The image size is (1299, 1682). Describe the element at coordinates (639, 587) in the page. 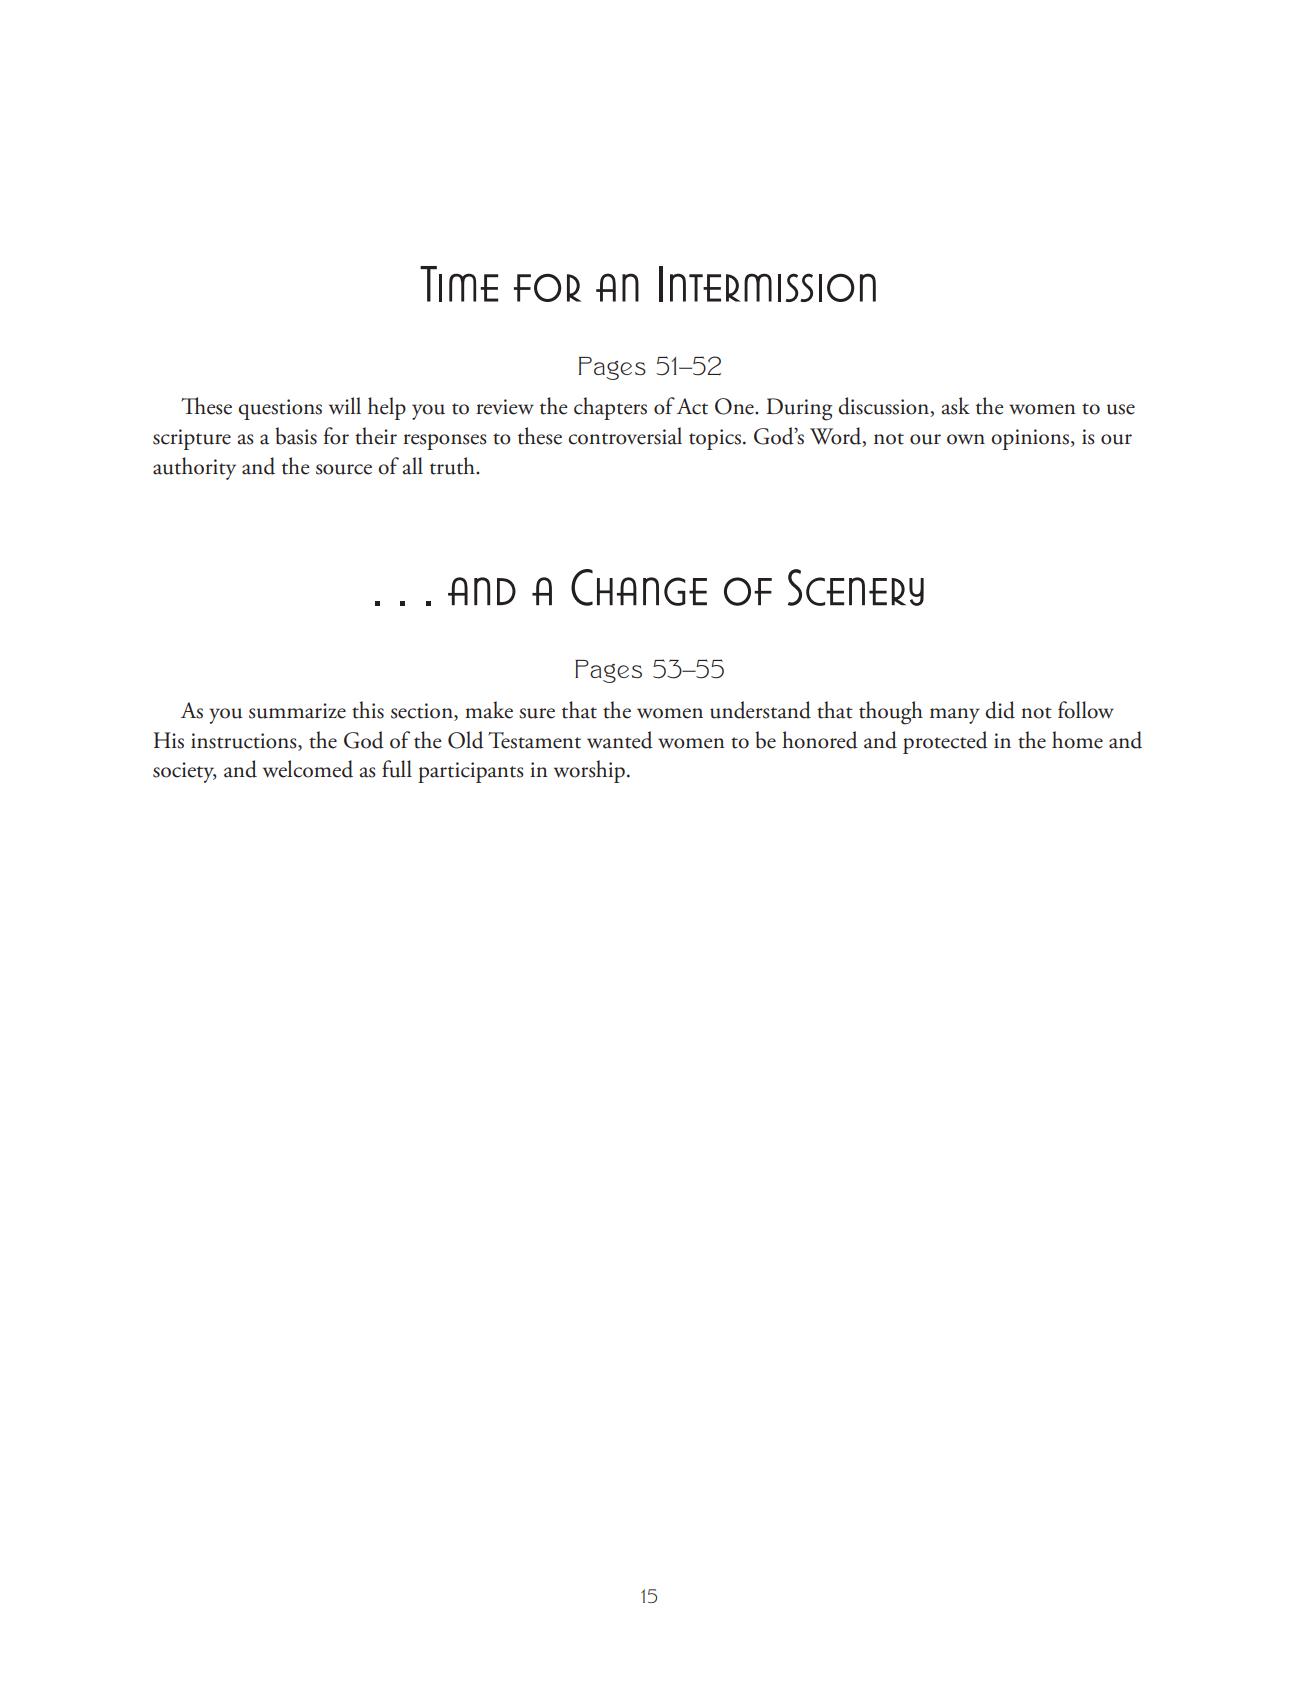

I see `Change` at that location.
